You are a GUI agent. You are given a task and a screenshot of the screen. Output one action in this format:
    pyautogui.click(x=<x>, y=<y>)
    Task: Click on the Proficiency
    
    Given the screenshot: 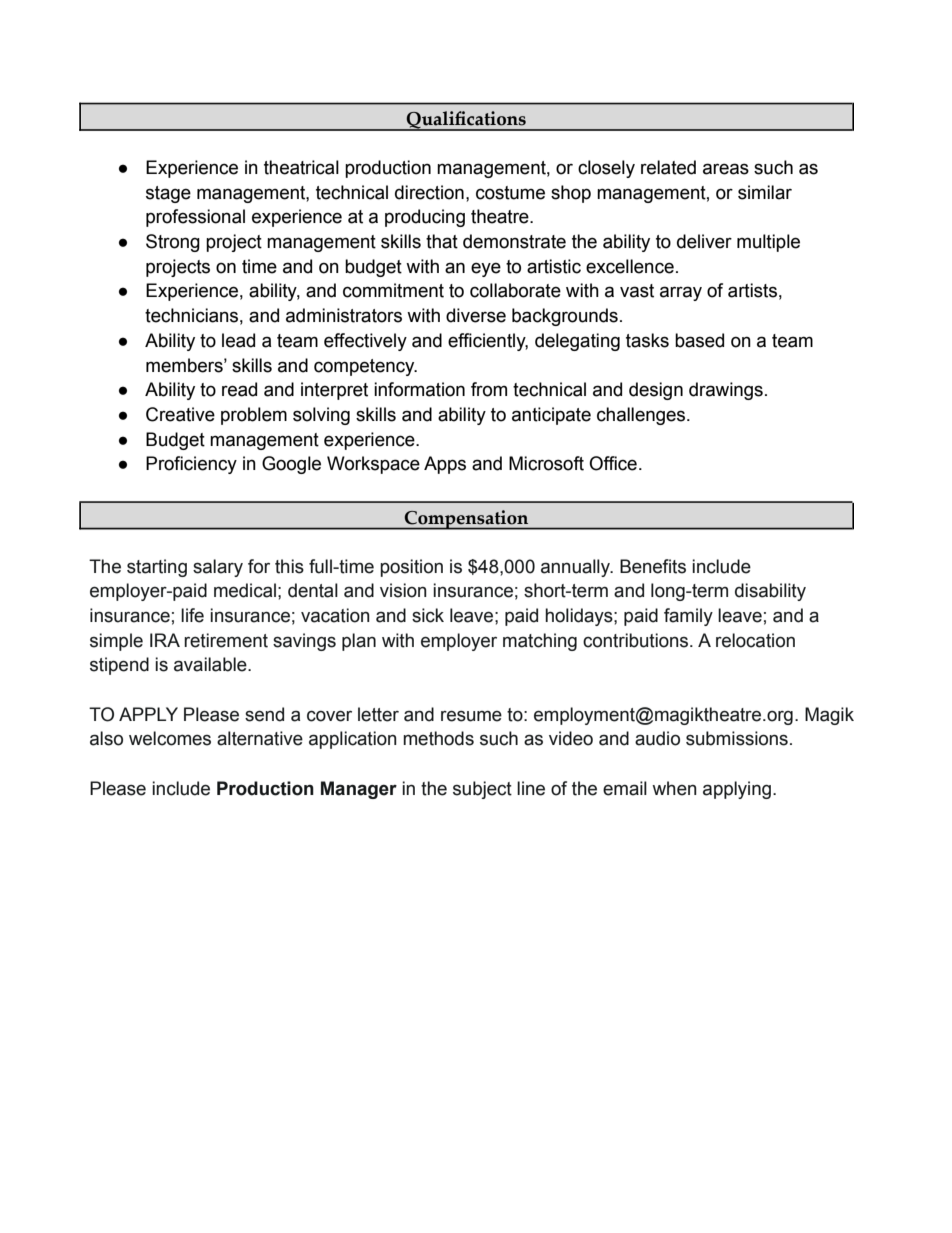 What is the action you would take?
    pyautogui.click(x=191, y=465)
